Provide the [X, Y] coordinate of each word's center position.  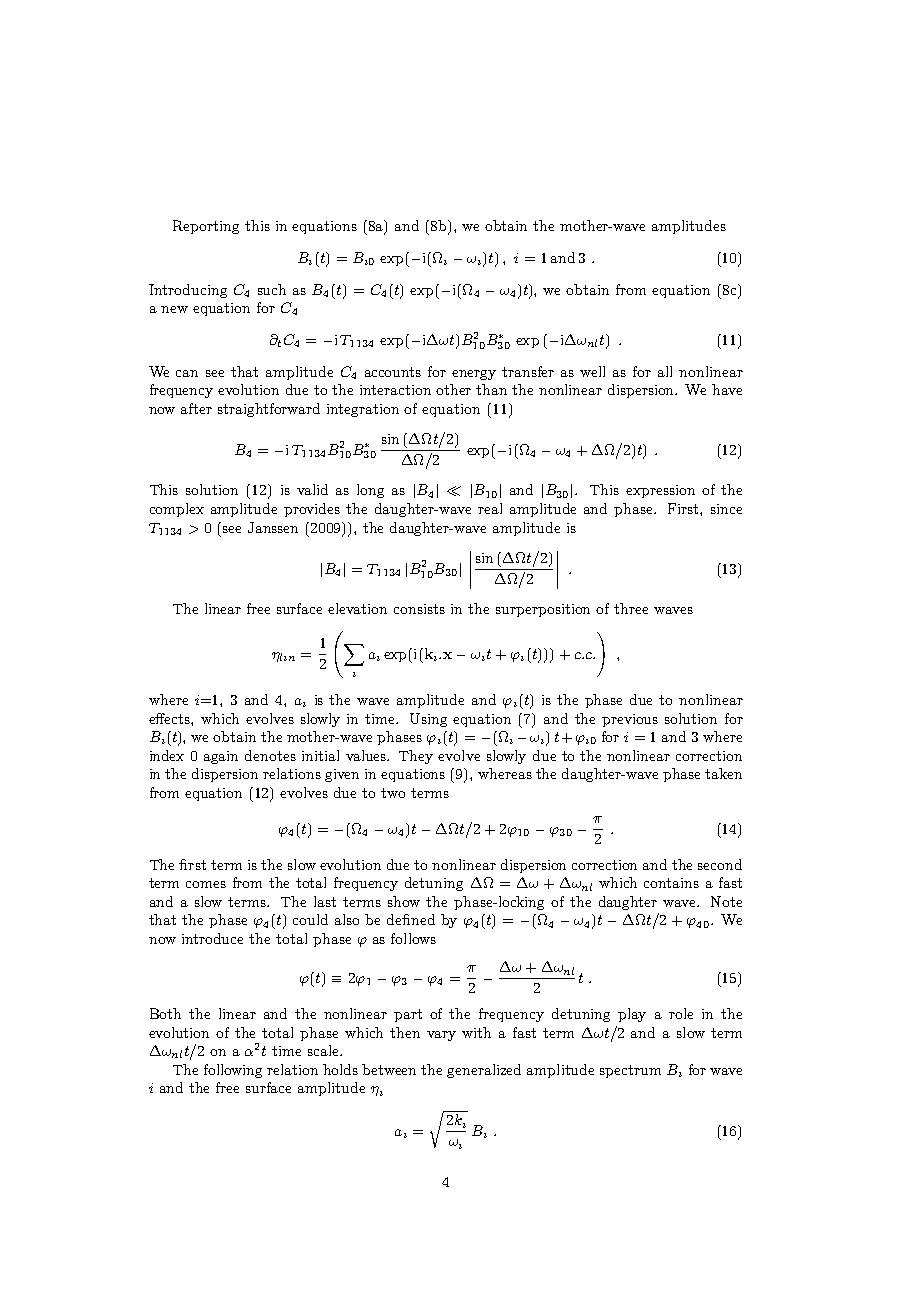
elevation [357, 608]
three [631, 608]
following [233, 1071]
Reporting [206, 227]
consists [419, 609]
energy [474, 375]
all [665, 371]
